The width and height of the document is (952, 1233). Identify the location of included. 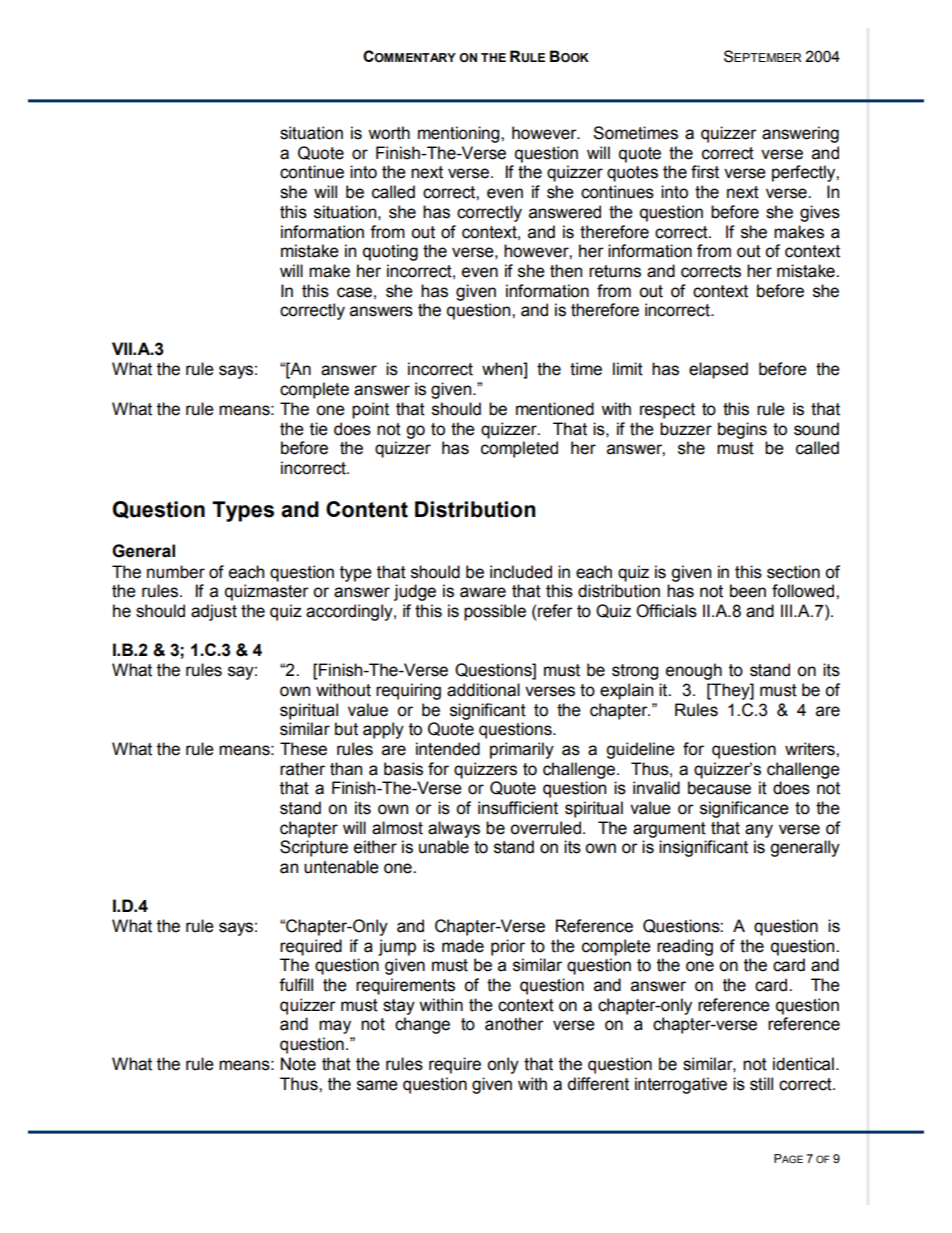
(521, 572).
